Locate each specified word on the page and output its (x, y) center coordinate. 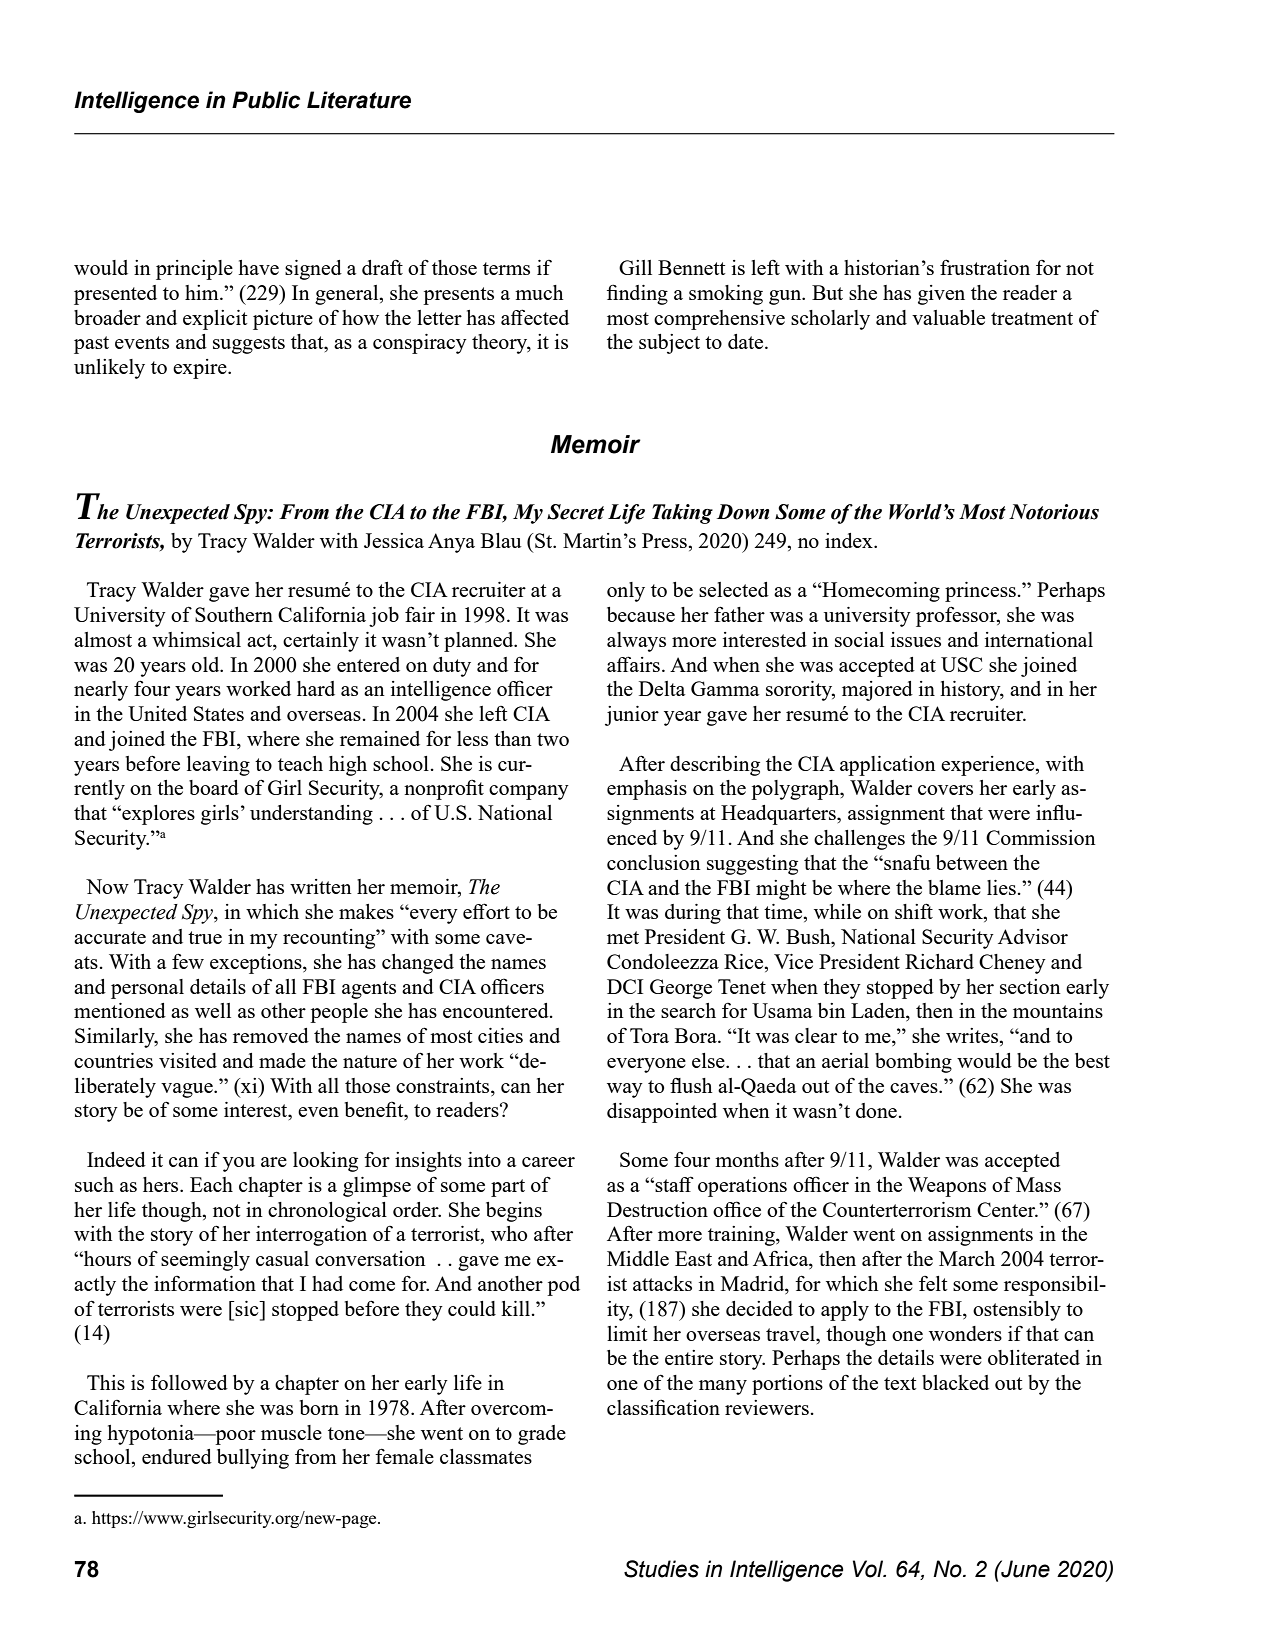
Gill (635, 267)
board (214, 787)
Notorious (1054, 512)
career (548, 1162)
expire (201, 369)
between (972, 862)
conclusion (654, 862)
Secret (575, 512)
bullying (253, 1459)
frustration (985, 267)
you (239, 1164)
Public (266, 100)
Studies (661, 1569)
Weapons (947, 1187)
